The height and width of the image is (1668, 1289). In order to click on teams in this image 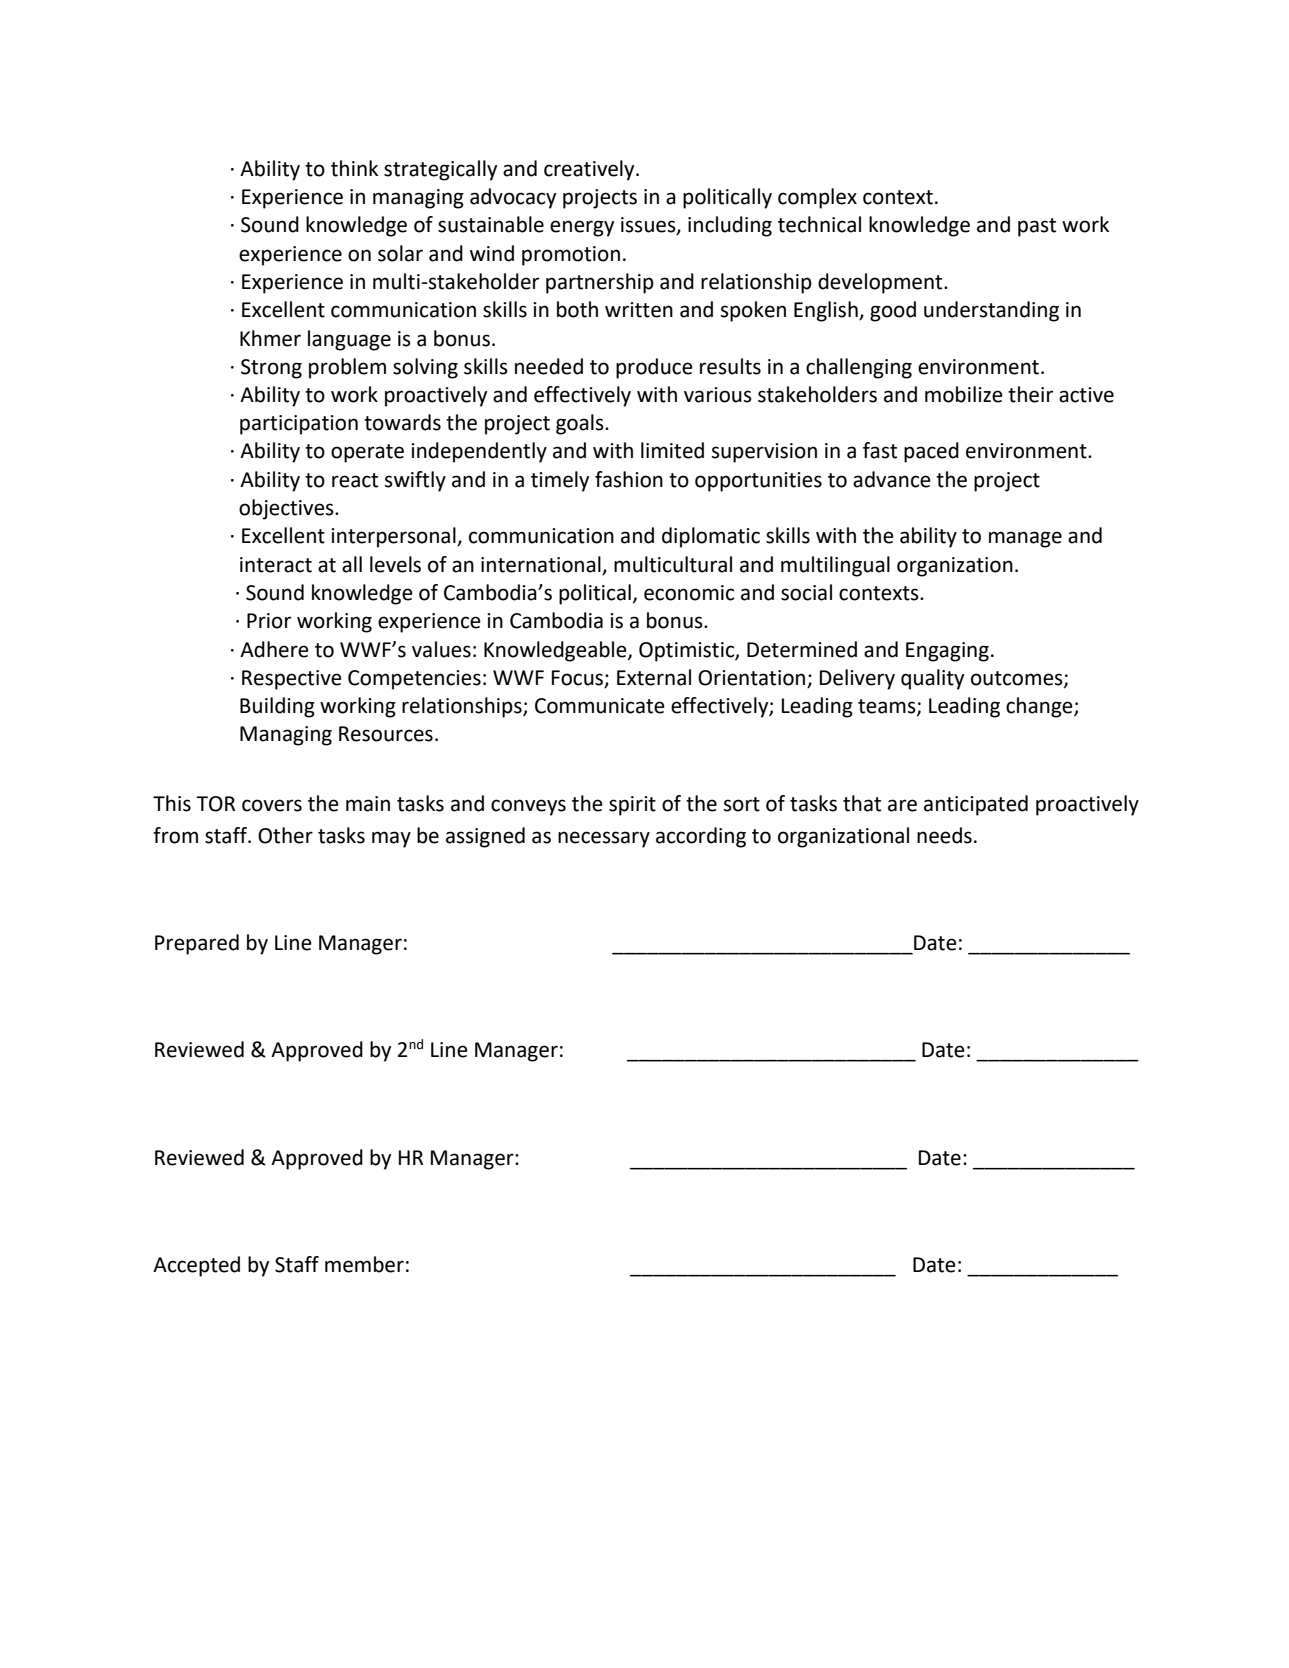, I will do `click(888, 707)`.
